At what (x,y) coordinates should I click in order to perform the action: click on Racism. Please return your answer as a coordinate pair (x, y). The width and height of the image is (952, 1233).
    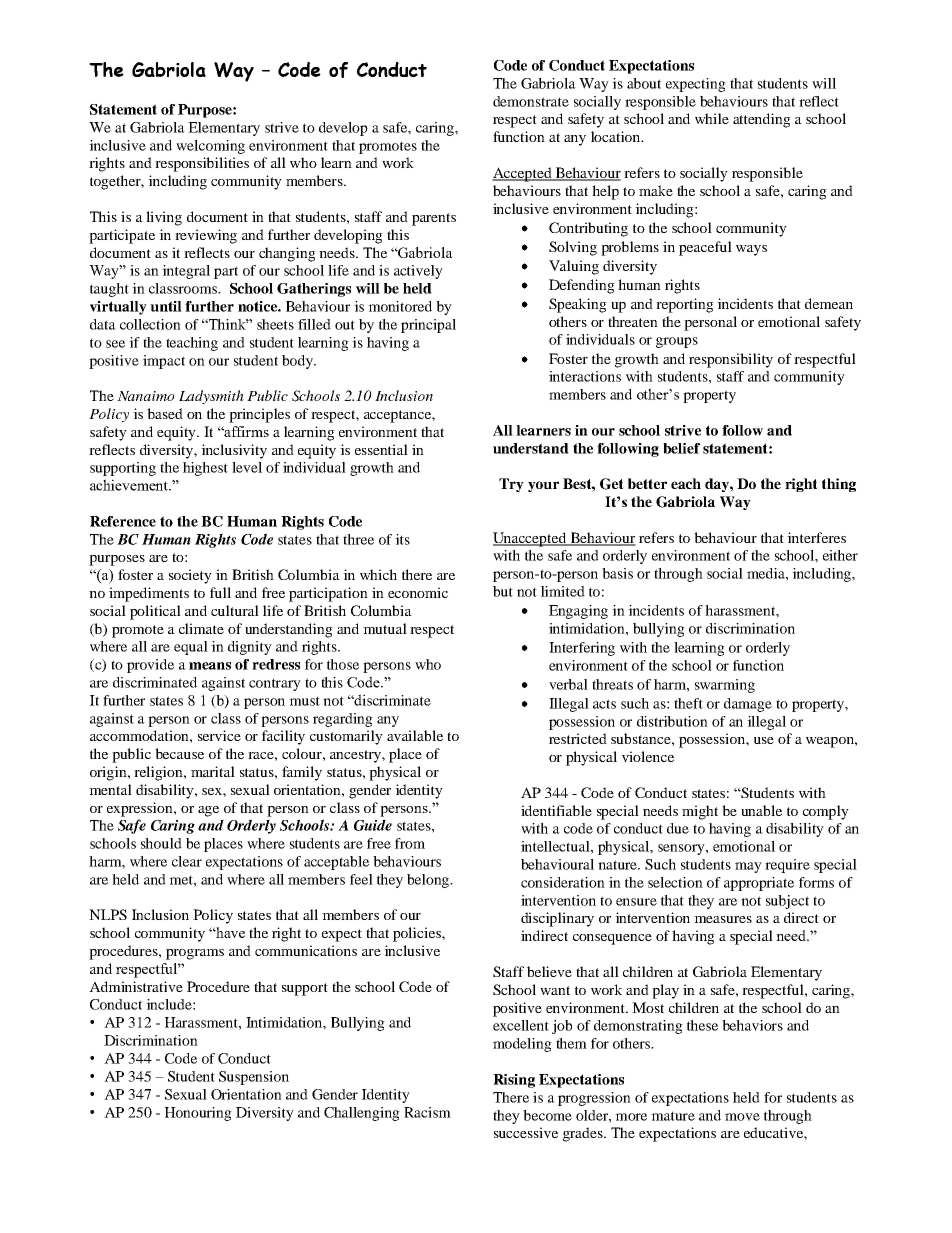
    Looking at the image, I should click on (427, 1112).
